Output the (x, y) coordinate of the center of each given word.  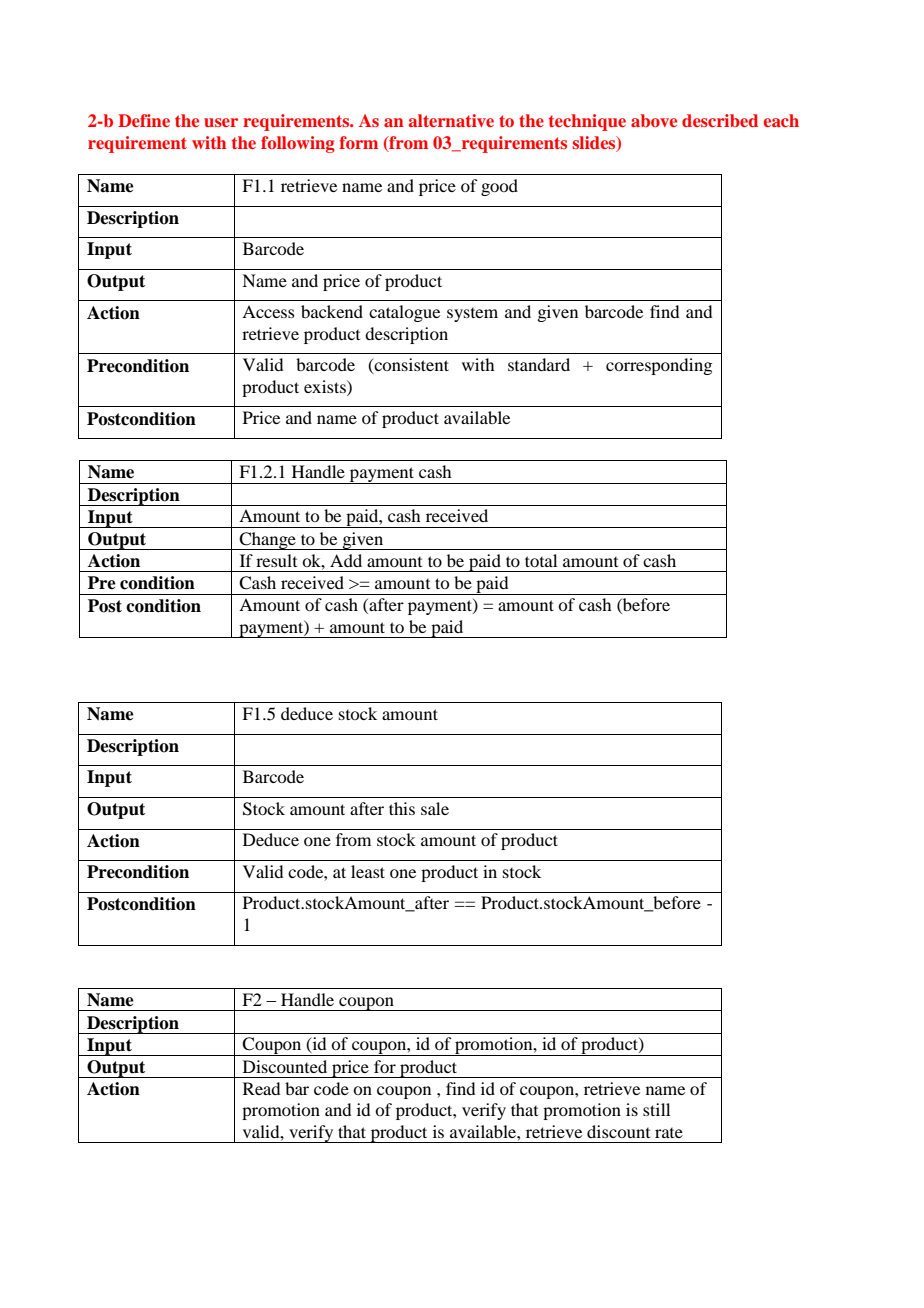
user (221, 122)
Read (261, 1088)
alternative (451, 120)
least (368, 871)
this (402, 808)
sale (435, 808)
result (276, 560)
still (656, 1109)
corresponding (659, 366)
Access (268, 311)
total (541, 560)
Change (267, 541)
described (720, 120)
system (472, 315)
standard (539, 364)
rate (669, 1133)
